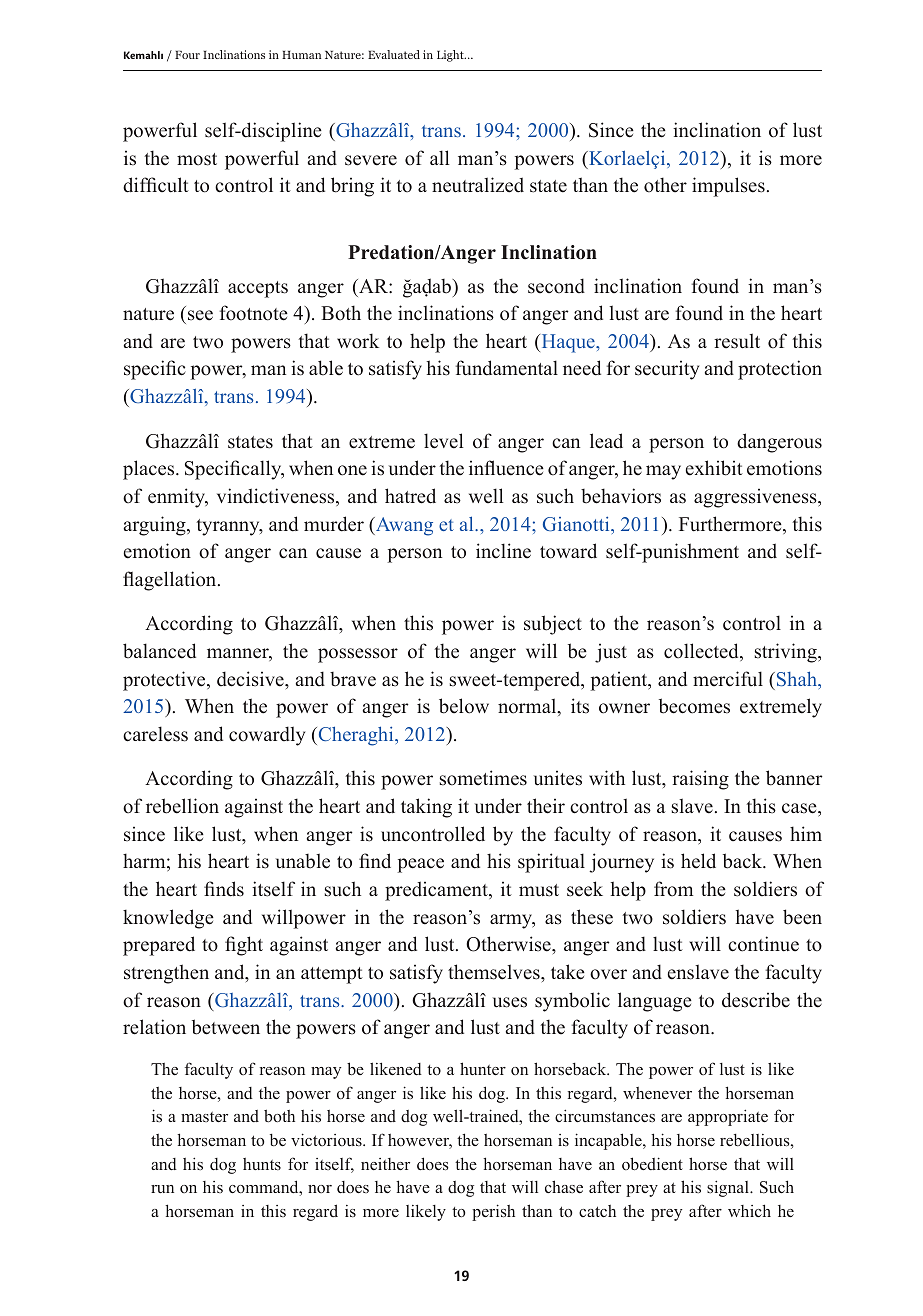 This screenshot has width=923, height=1316. What do you see at coordinates (553, 625) in the screenshot?
I see `subject` at bounding box center [553, 625].
